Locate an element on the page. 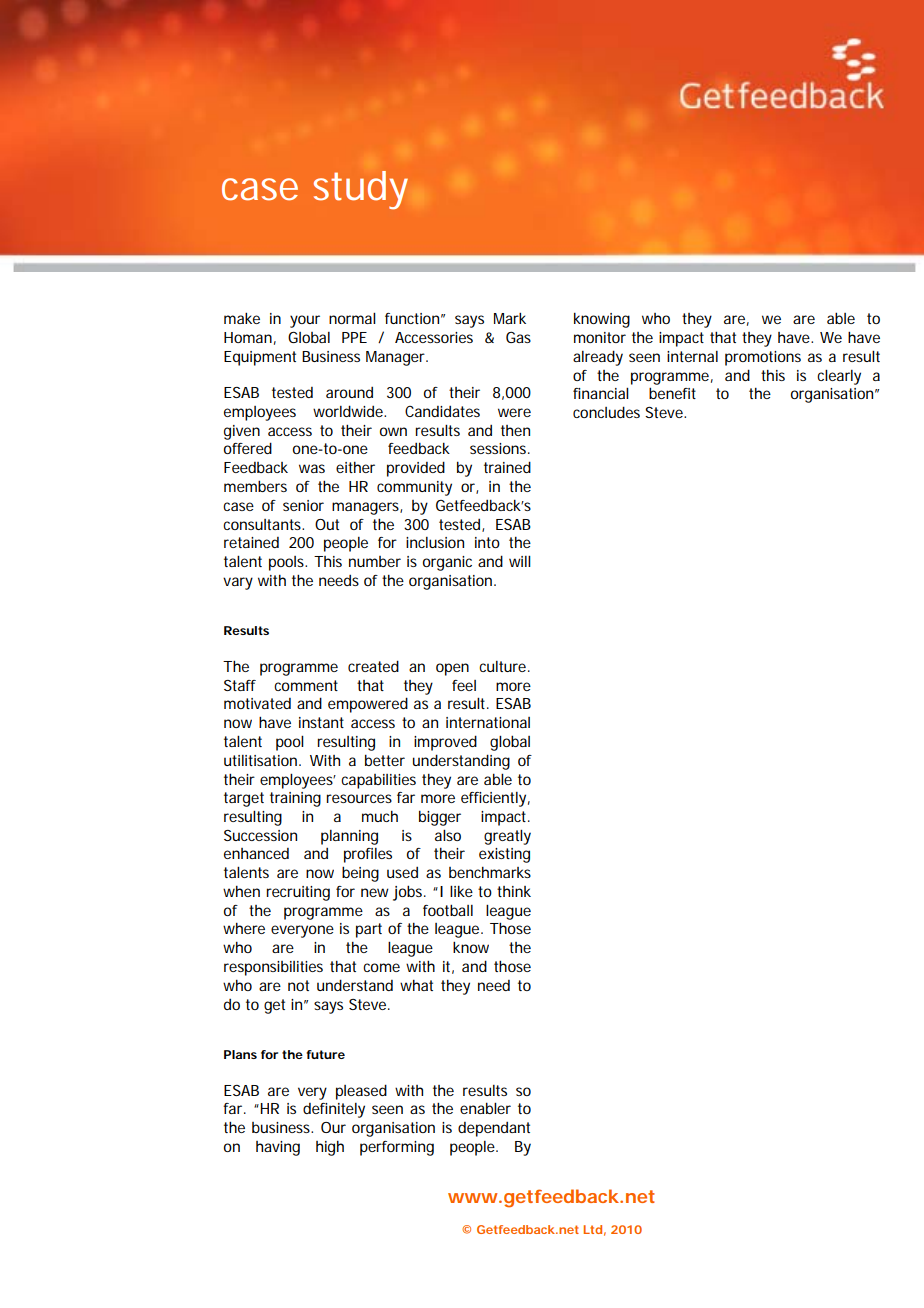 The width and height of the document is (924, 1308). Gas is located at coordinates (518, 337).
